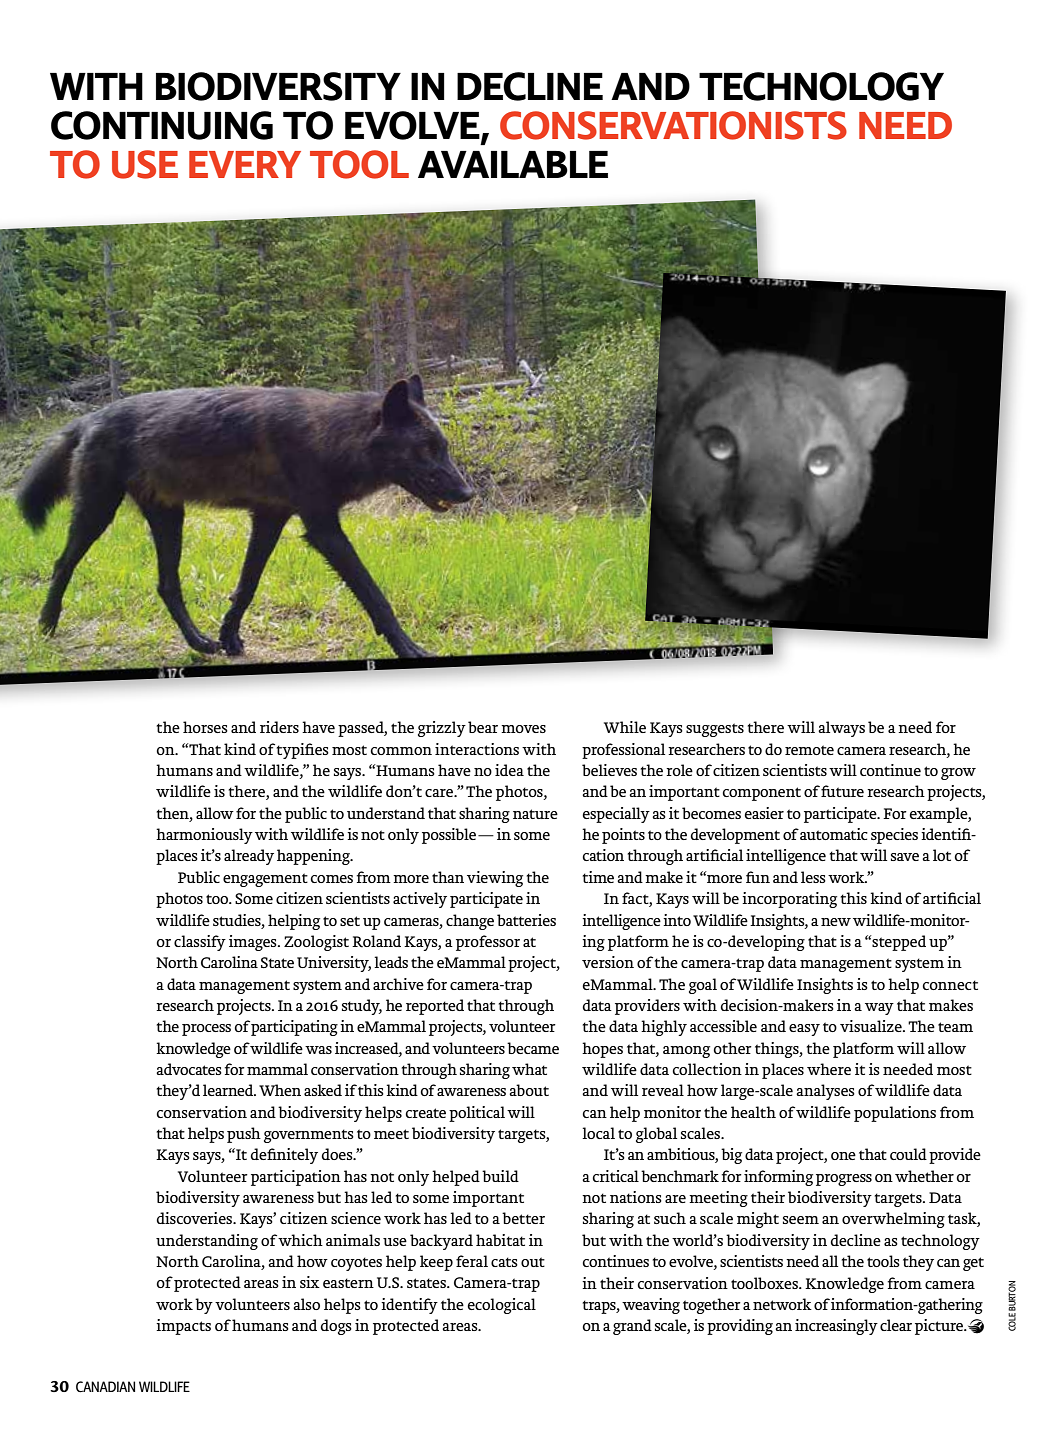 This screenshot has width=1053, height=1437. What do you see at coordinates (841, 729) in the screenshot?
I see `always` at bounding box center [841, 729].
